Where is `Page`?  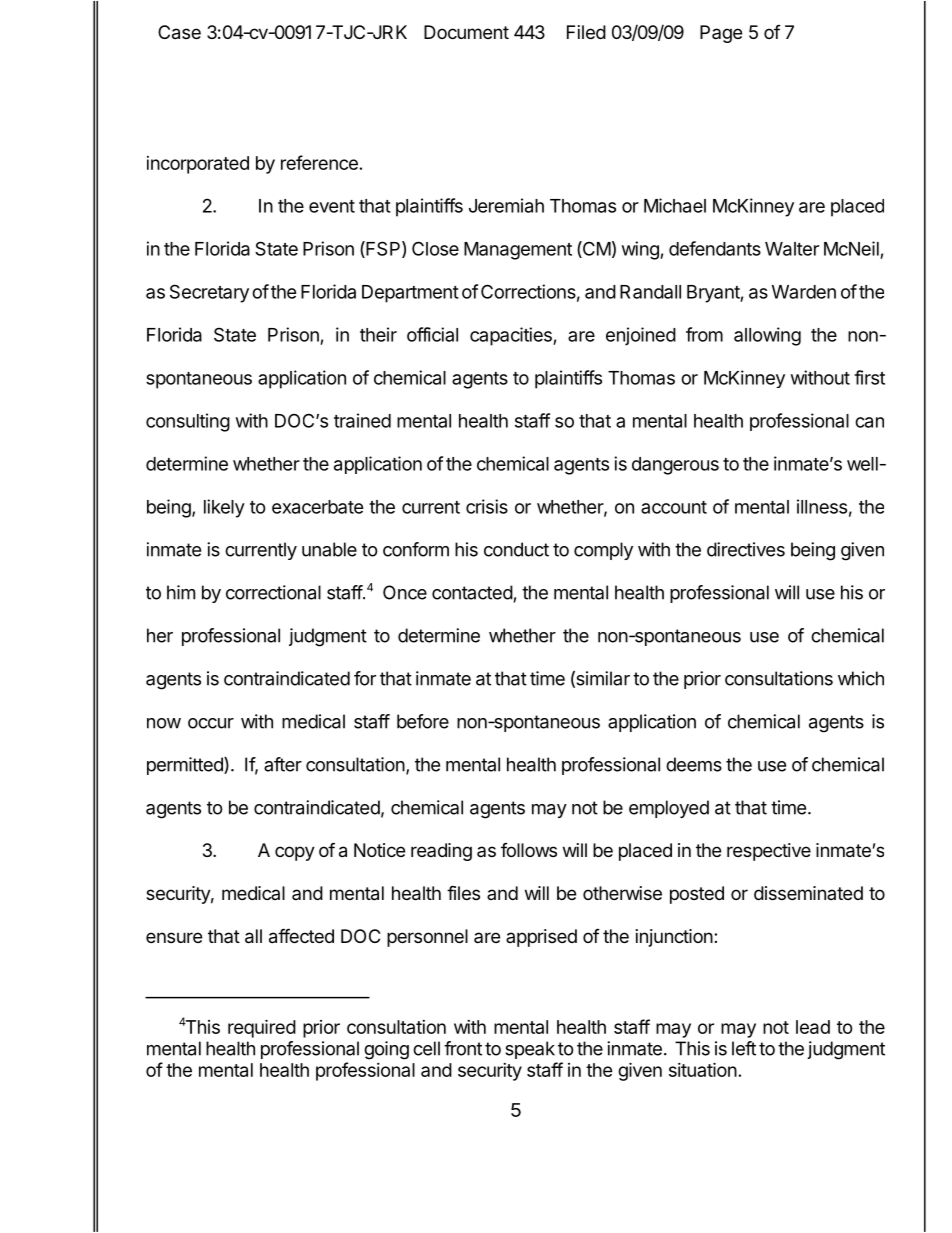
Page is located at coordinates (721, 34).
